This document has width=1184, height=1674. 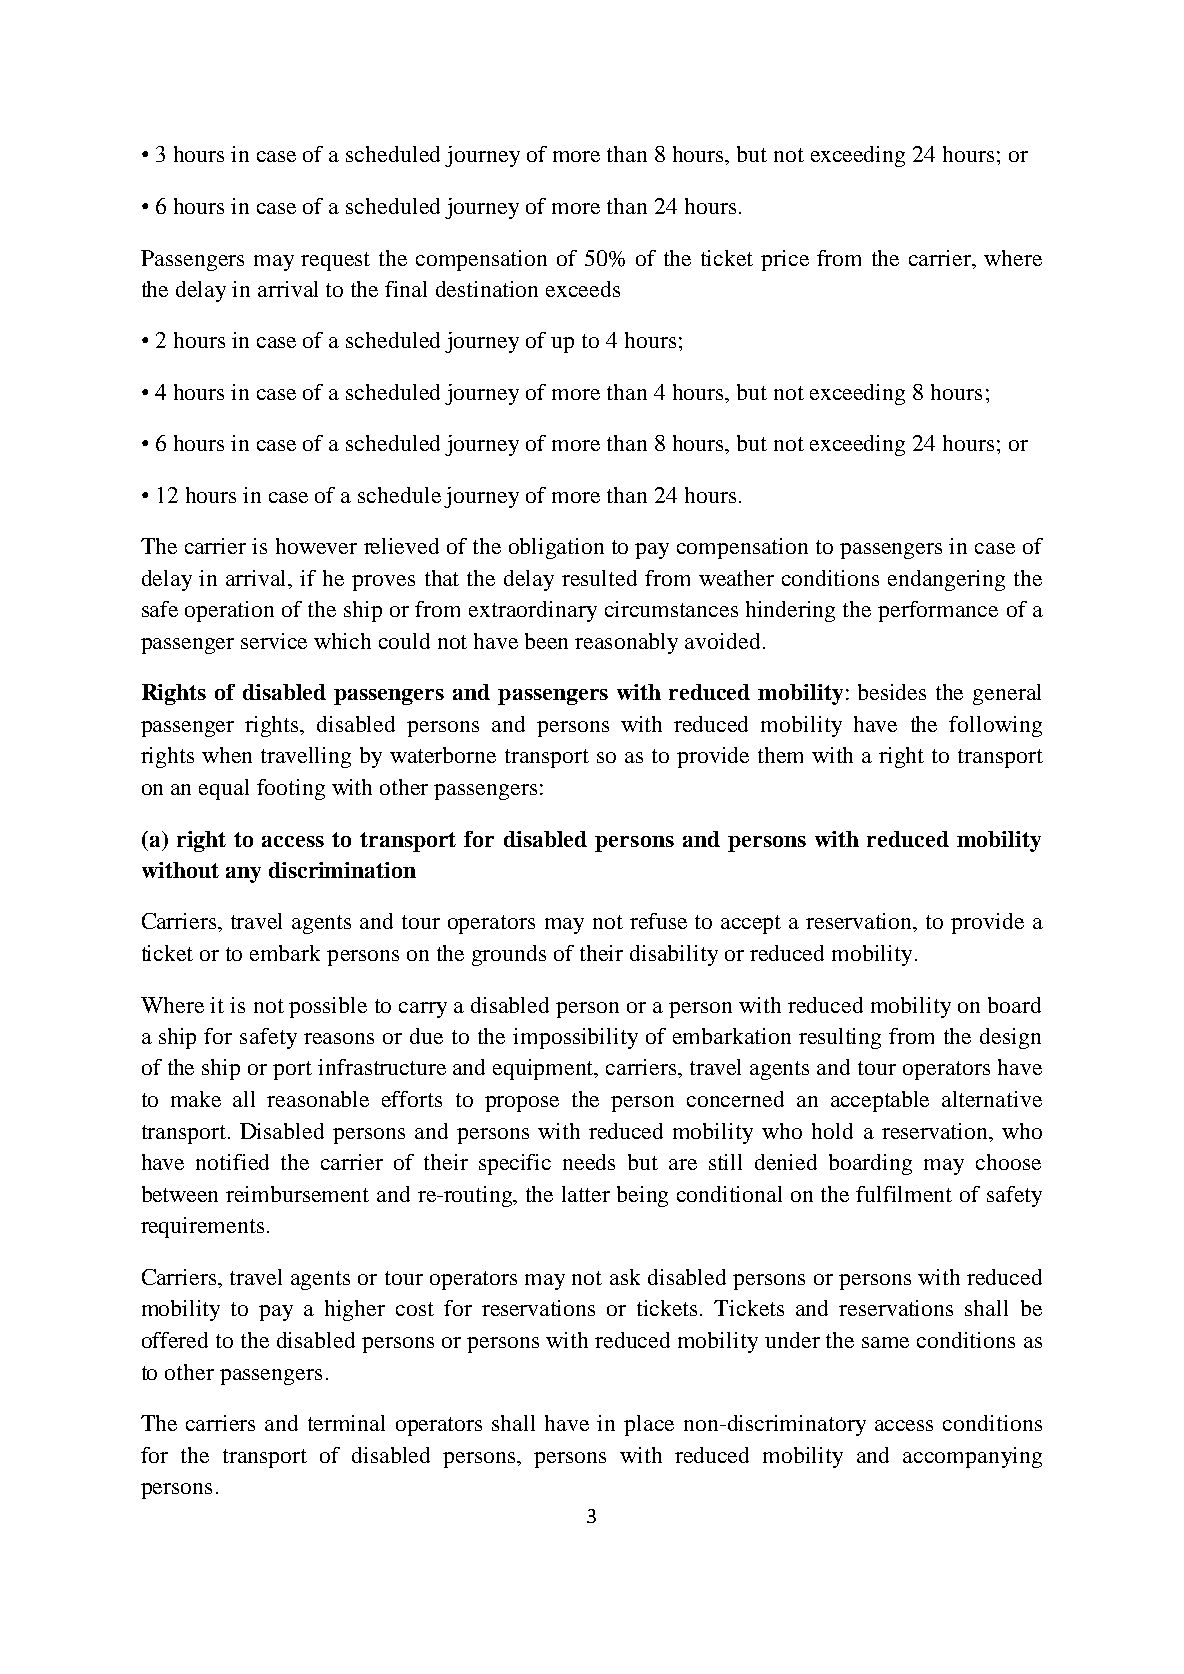 What do you see at coordinates (626, 643) in the document?
I see `reasonably` at bounding box center [626, 643].
